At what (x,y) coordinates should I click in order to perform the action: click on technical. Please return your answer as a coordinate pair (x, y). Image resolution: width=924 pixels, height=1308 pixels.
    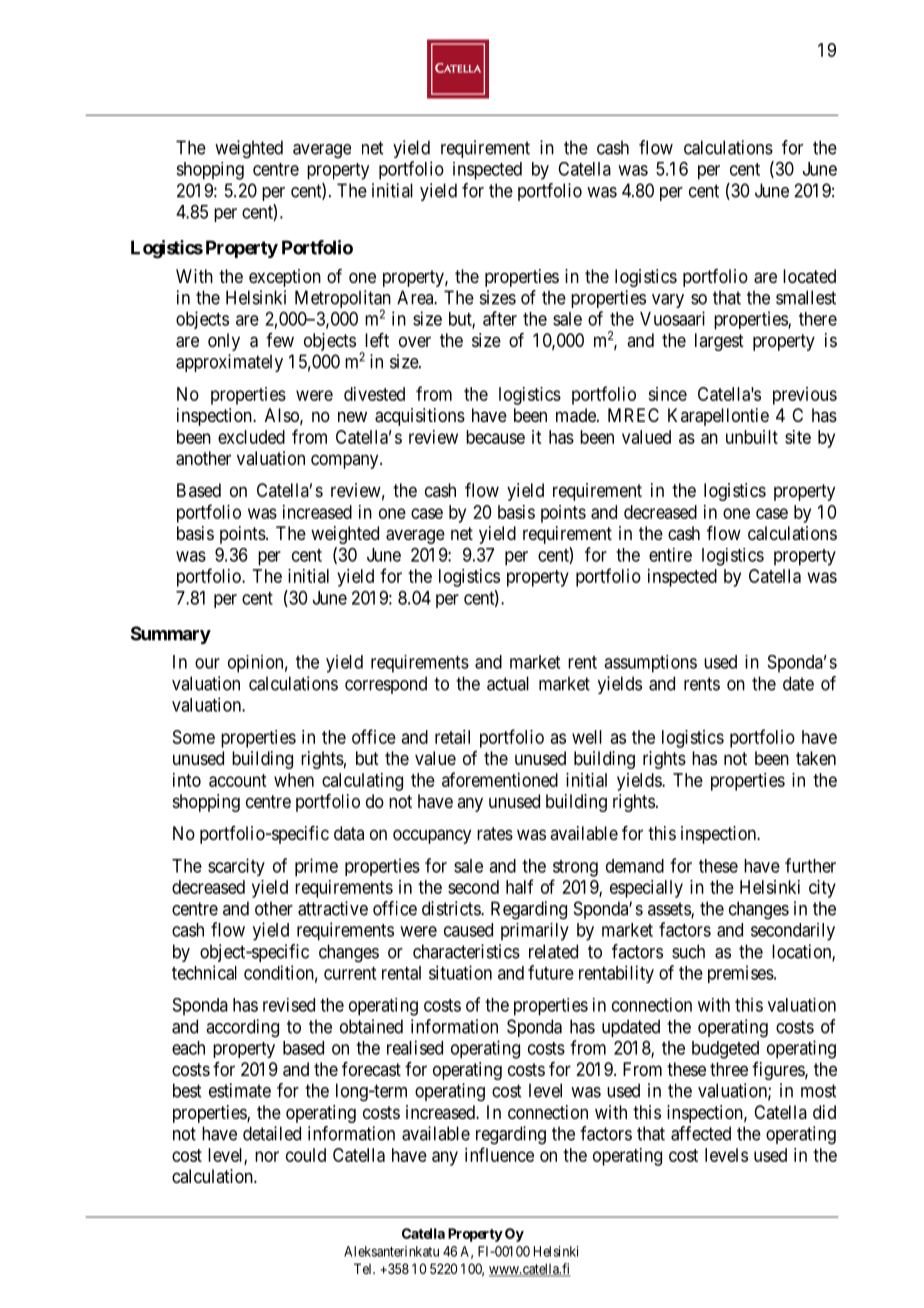
    Looking at the image, I should click on (204, 972).
